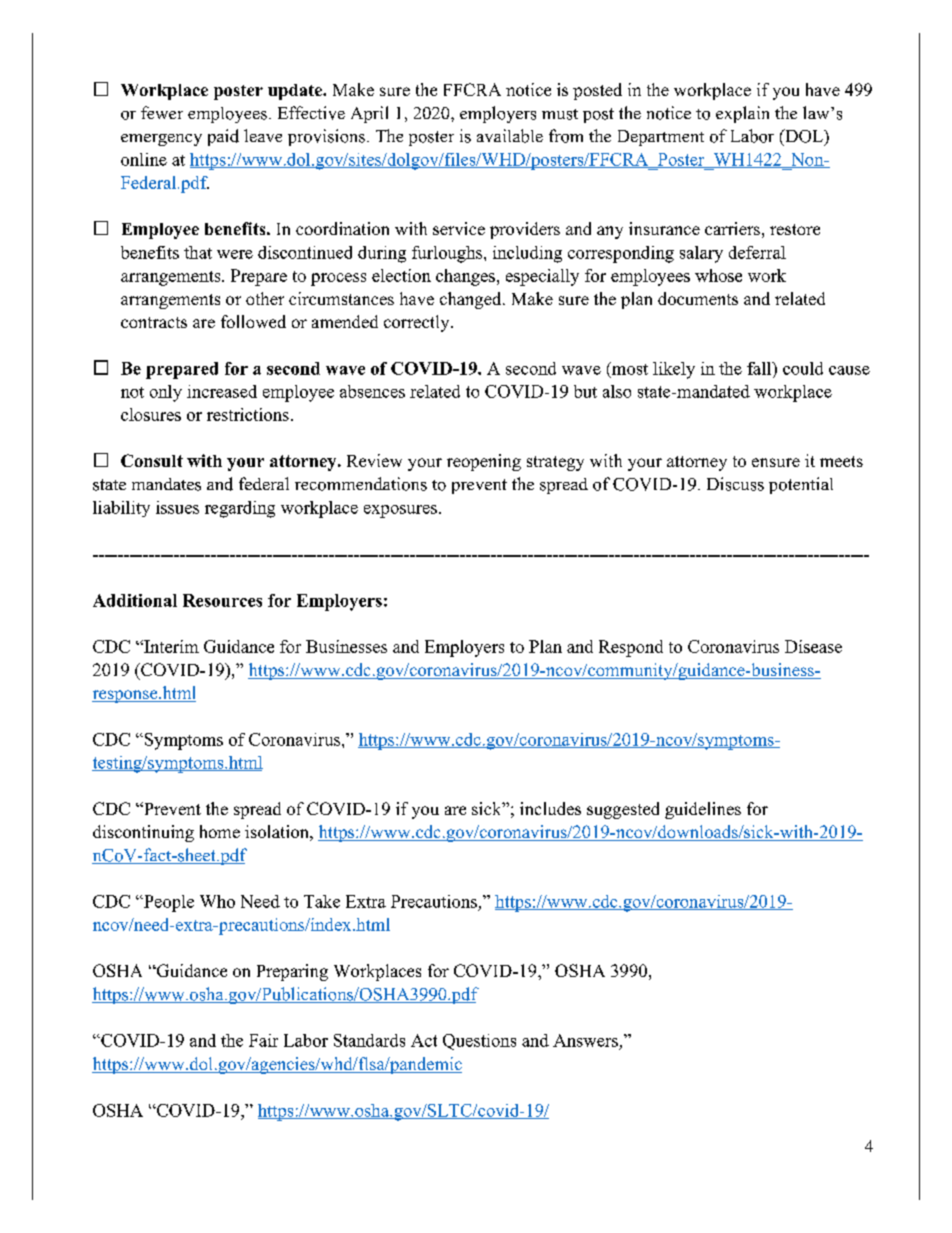 This screenshot has height=1233, width=952. What do you see at coordinates (735, 484) in the screenshot?
I see `Discuss` at bounding box center [735, 484].
